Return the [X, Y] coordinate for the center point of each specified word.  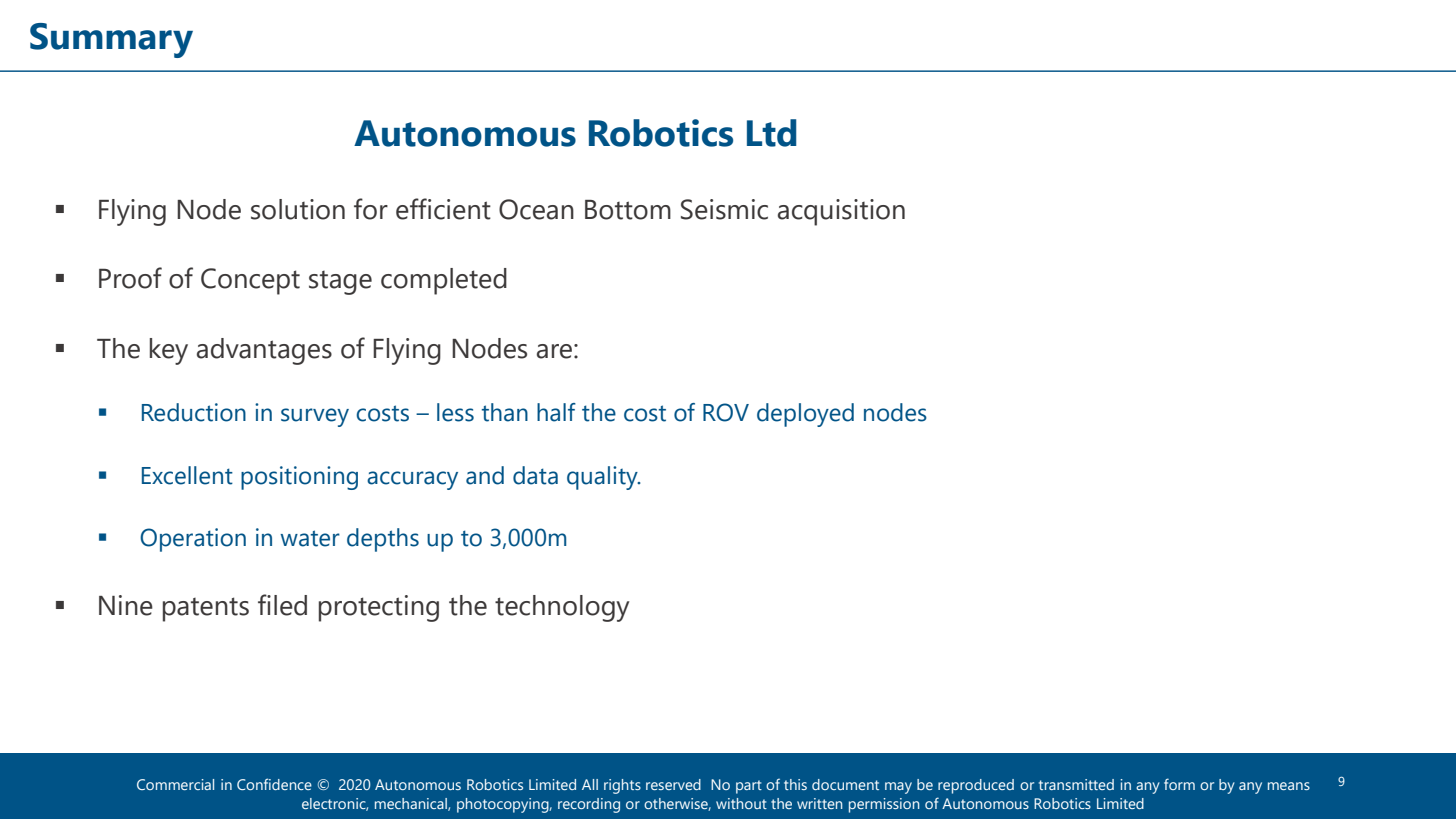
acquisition [841, 212]
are [554, 351]
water [310, 538]
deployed [805, 415]
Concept [250, 281]
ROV [726, 412]
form [1179, 784]
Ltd [772, 133]
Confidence [274, 784]
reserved [673, 784]
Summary [111, 40]
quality [603, 478]
